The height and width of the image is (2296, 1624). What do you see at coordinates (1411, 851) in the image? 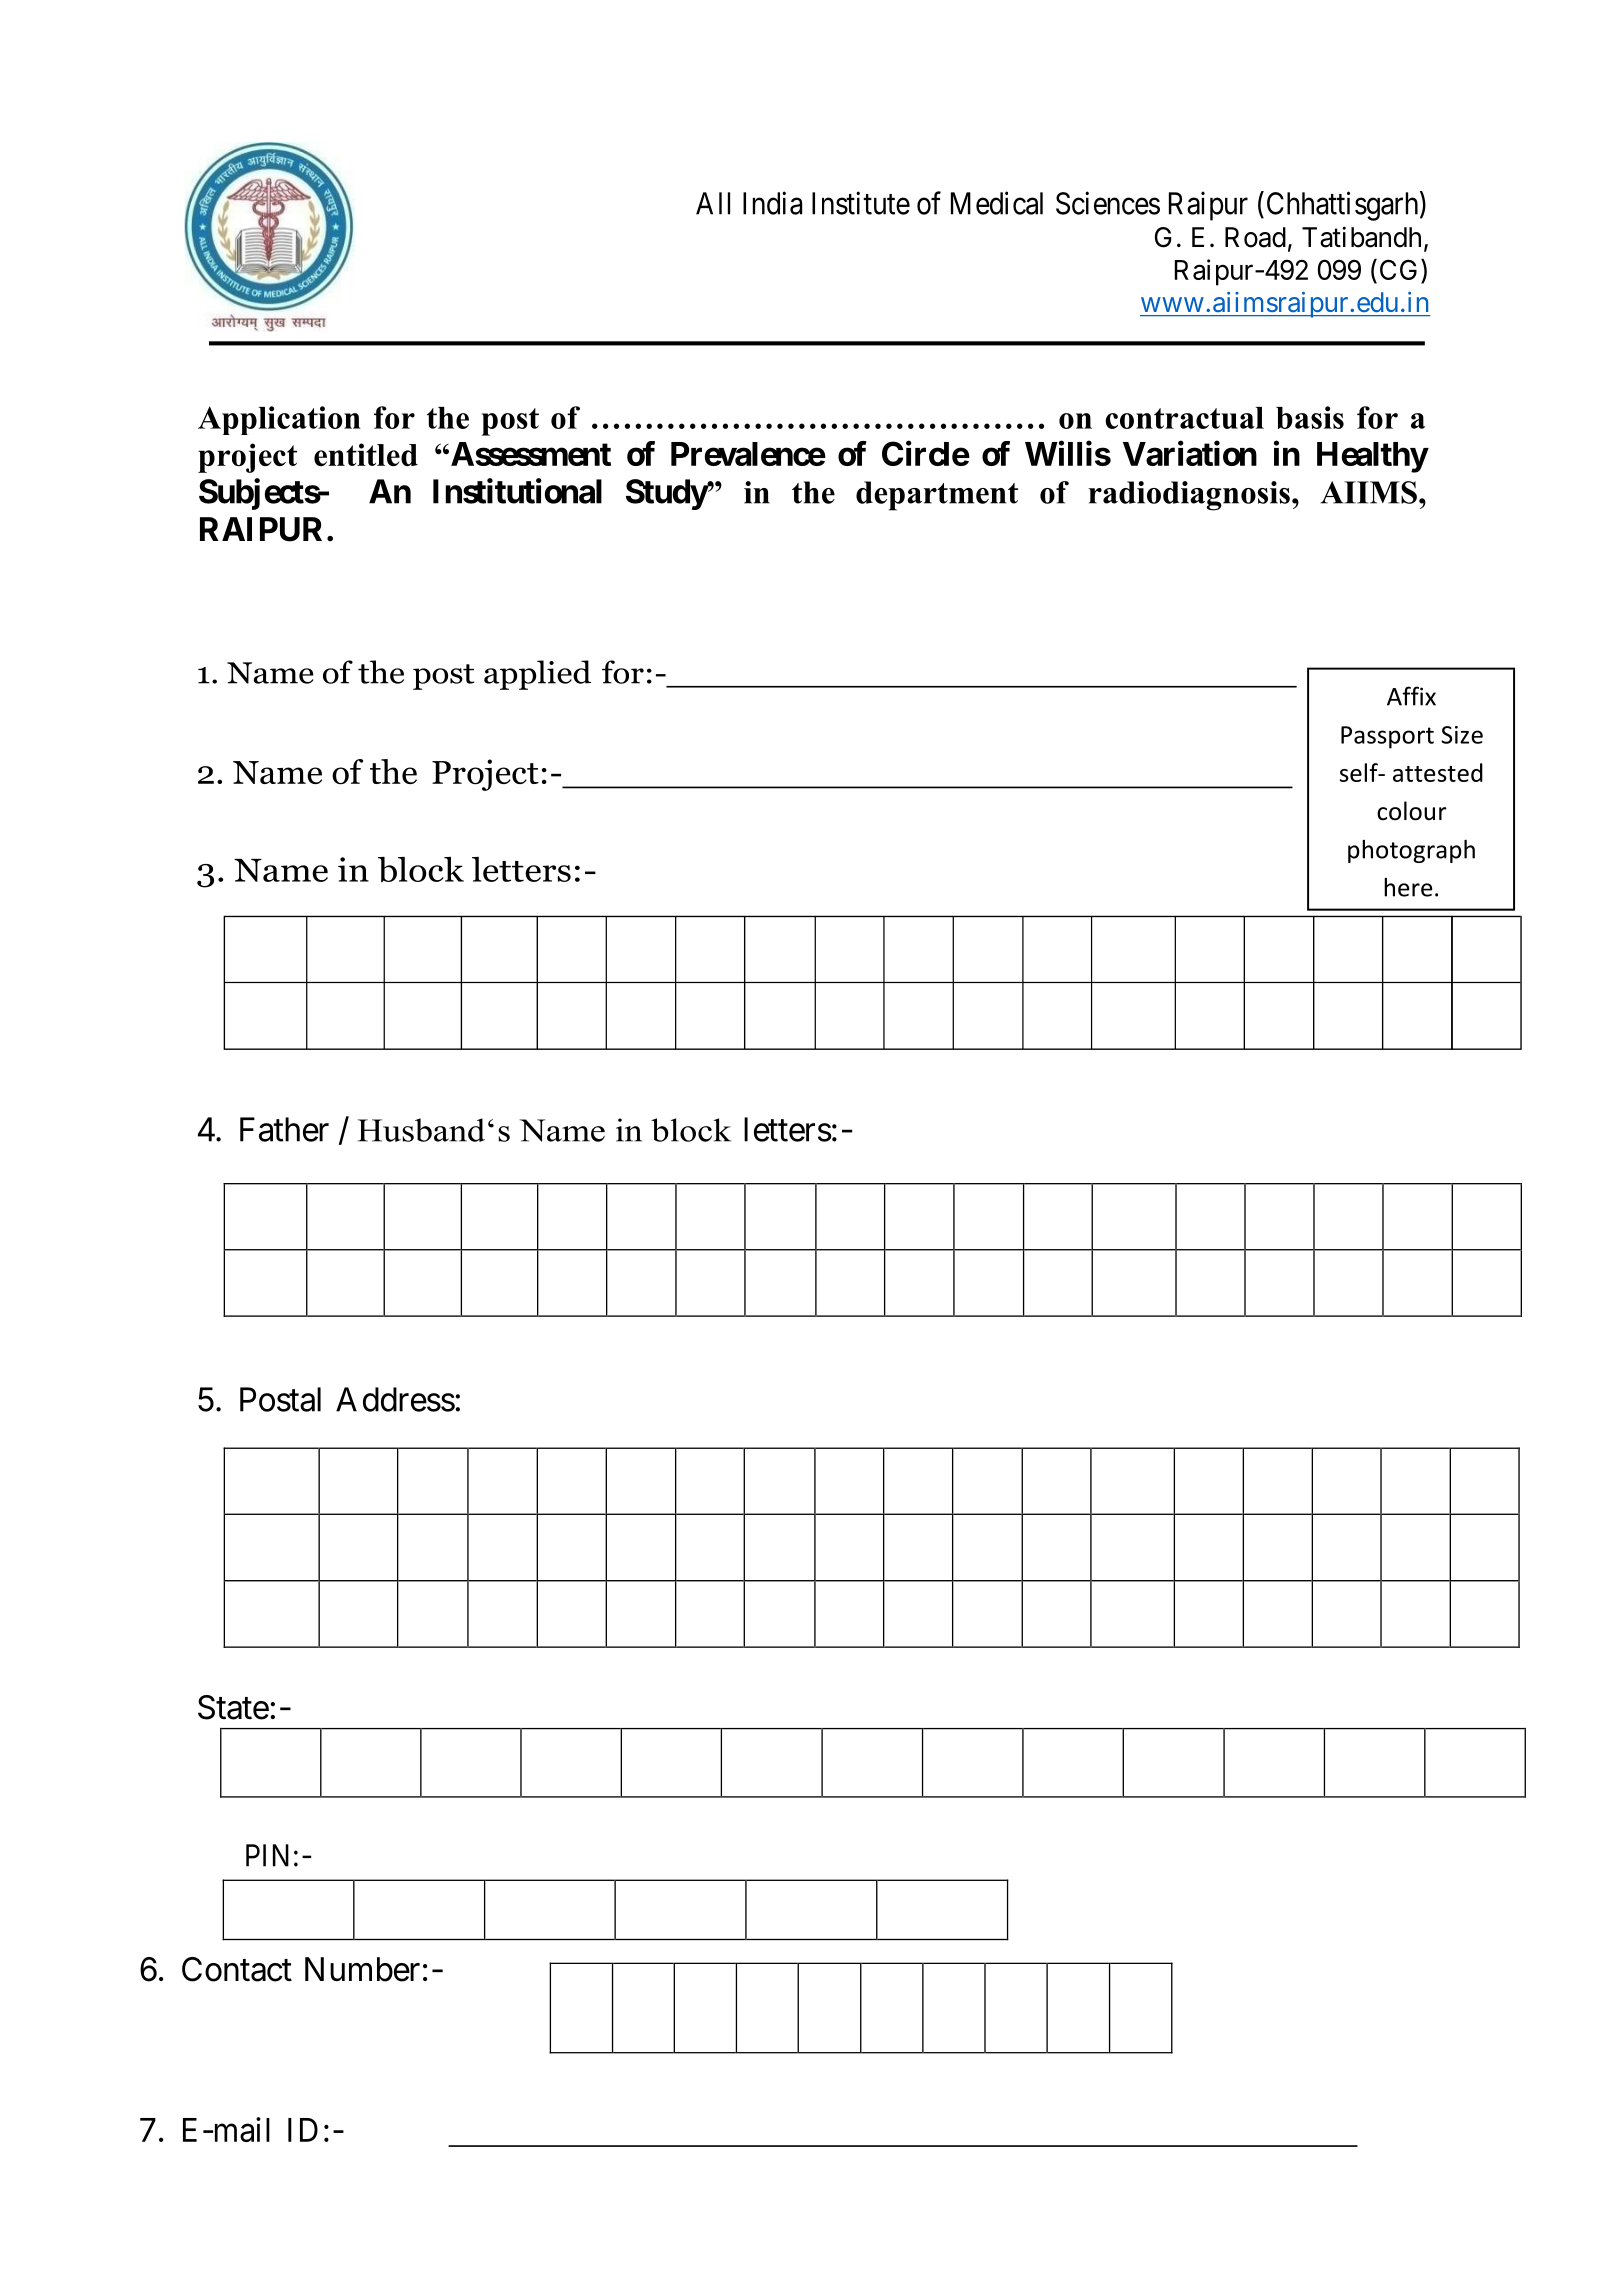
I see `photograph` at bounding box center [1411, 851].
